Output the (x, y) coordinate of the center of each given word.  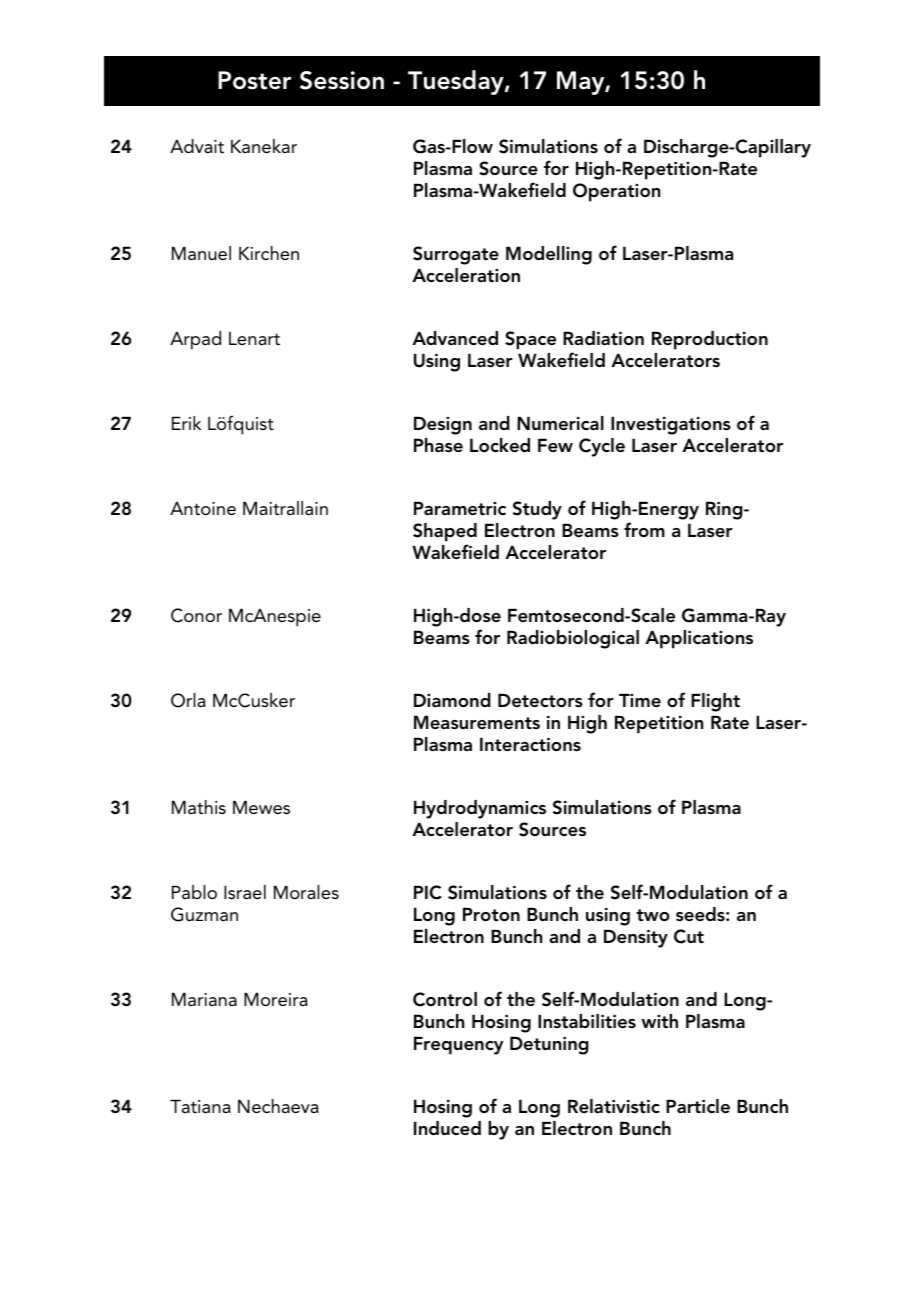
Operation (616, 192)
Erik (186, 423)
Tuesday (457, 82)
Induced (447, 1128)
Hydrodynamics (480, 809)
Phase (438, 445)
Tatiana (200, 1106)
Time (640, 700)
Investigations (671, 425)
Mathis (199, 807)
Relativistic (614, 1106)
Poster (254, 80)
